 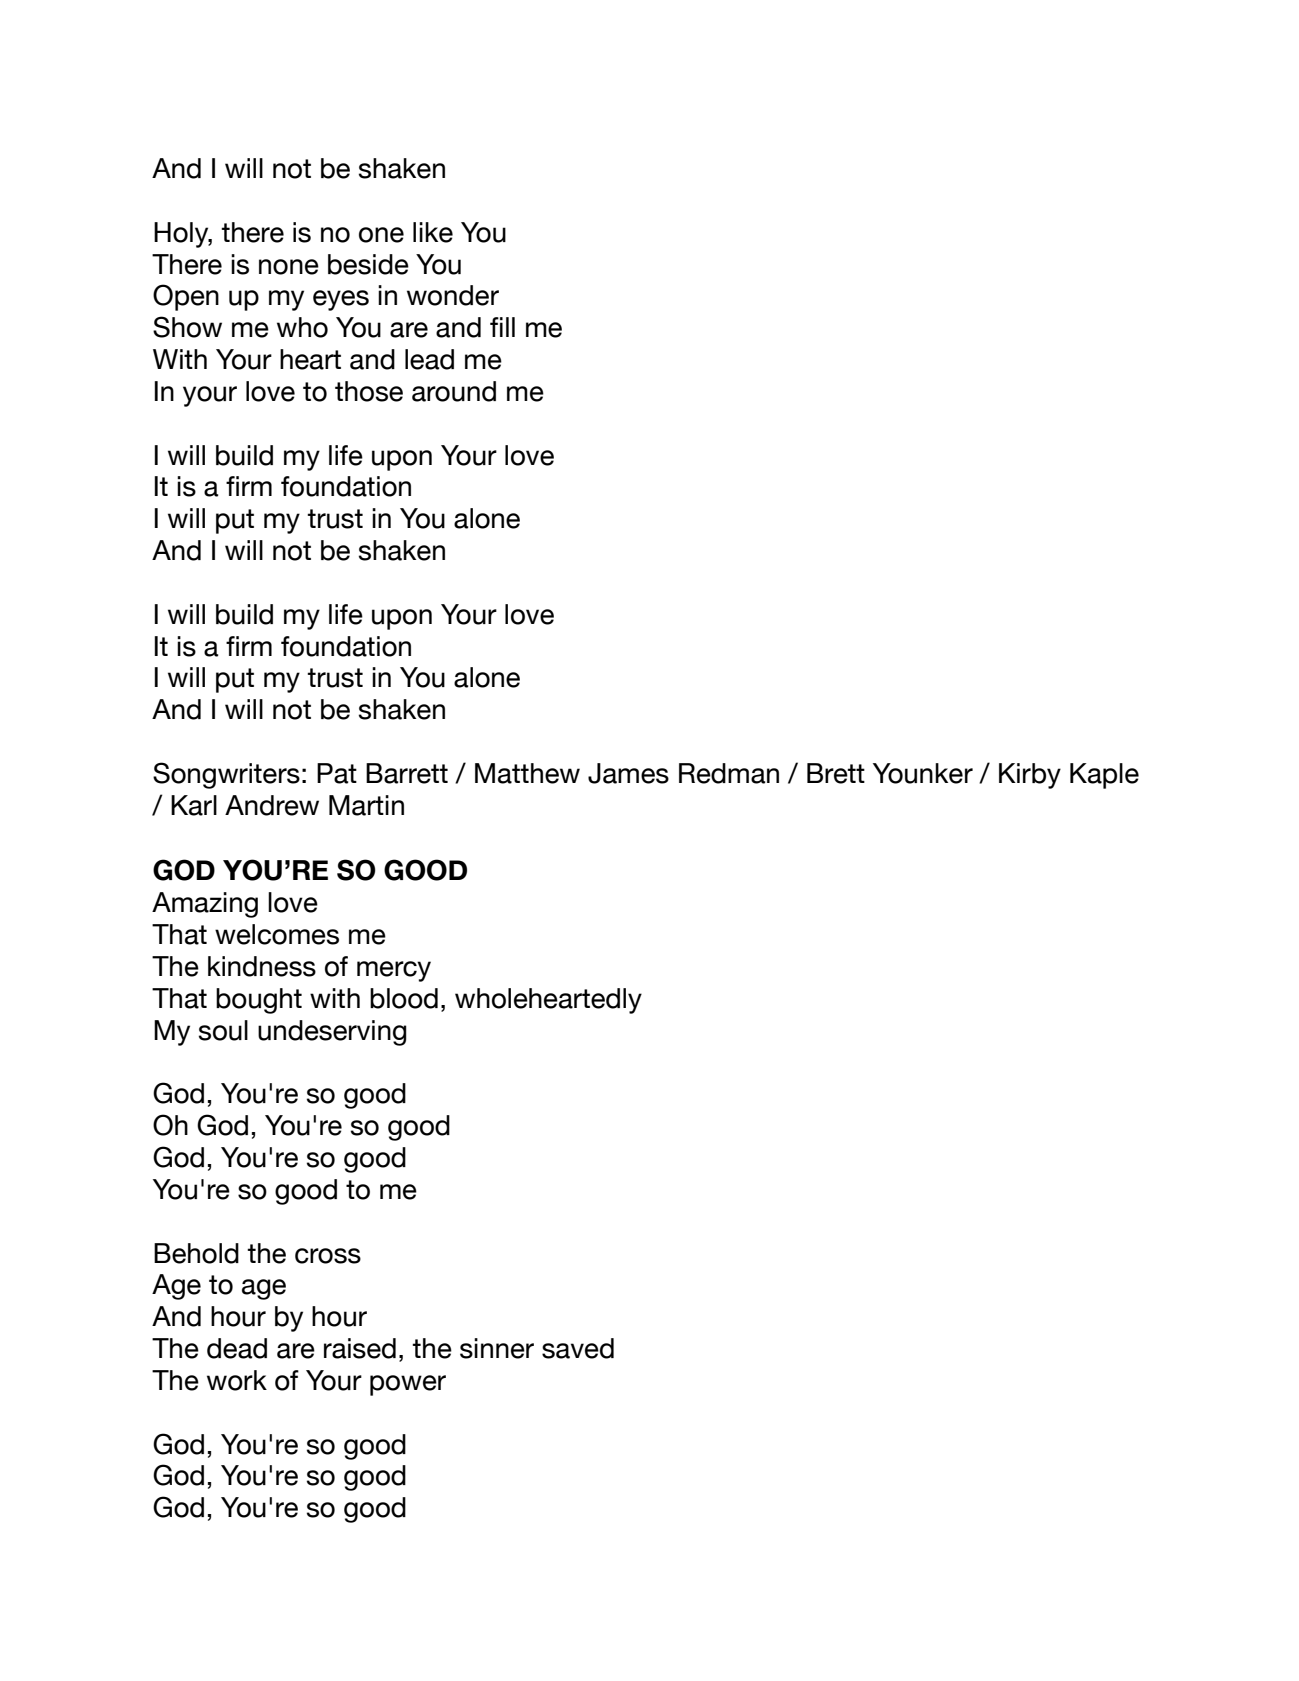 I want to click on wonder, so click(x=453, y=295).
